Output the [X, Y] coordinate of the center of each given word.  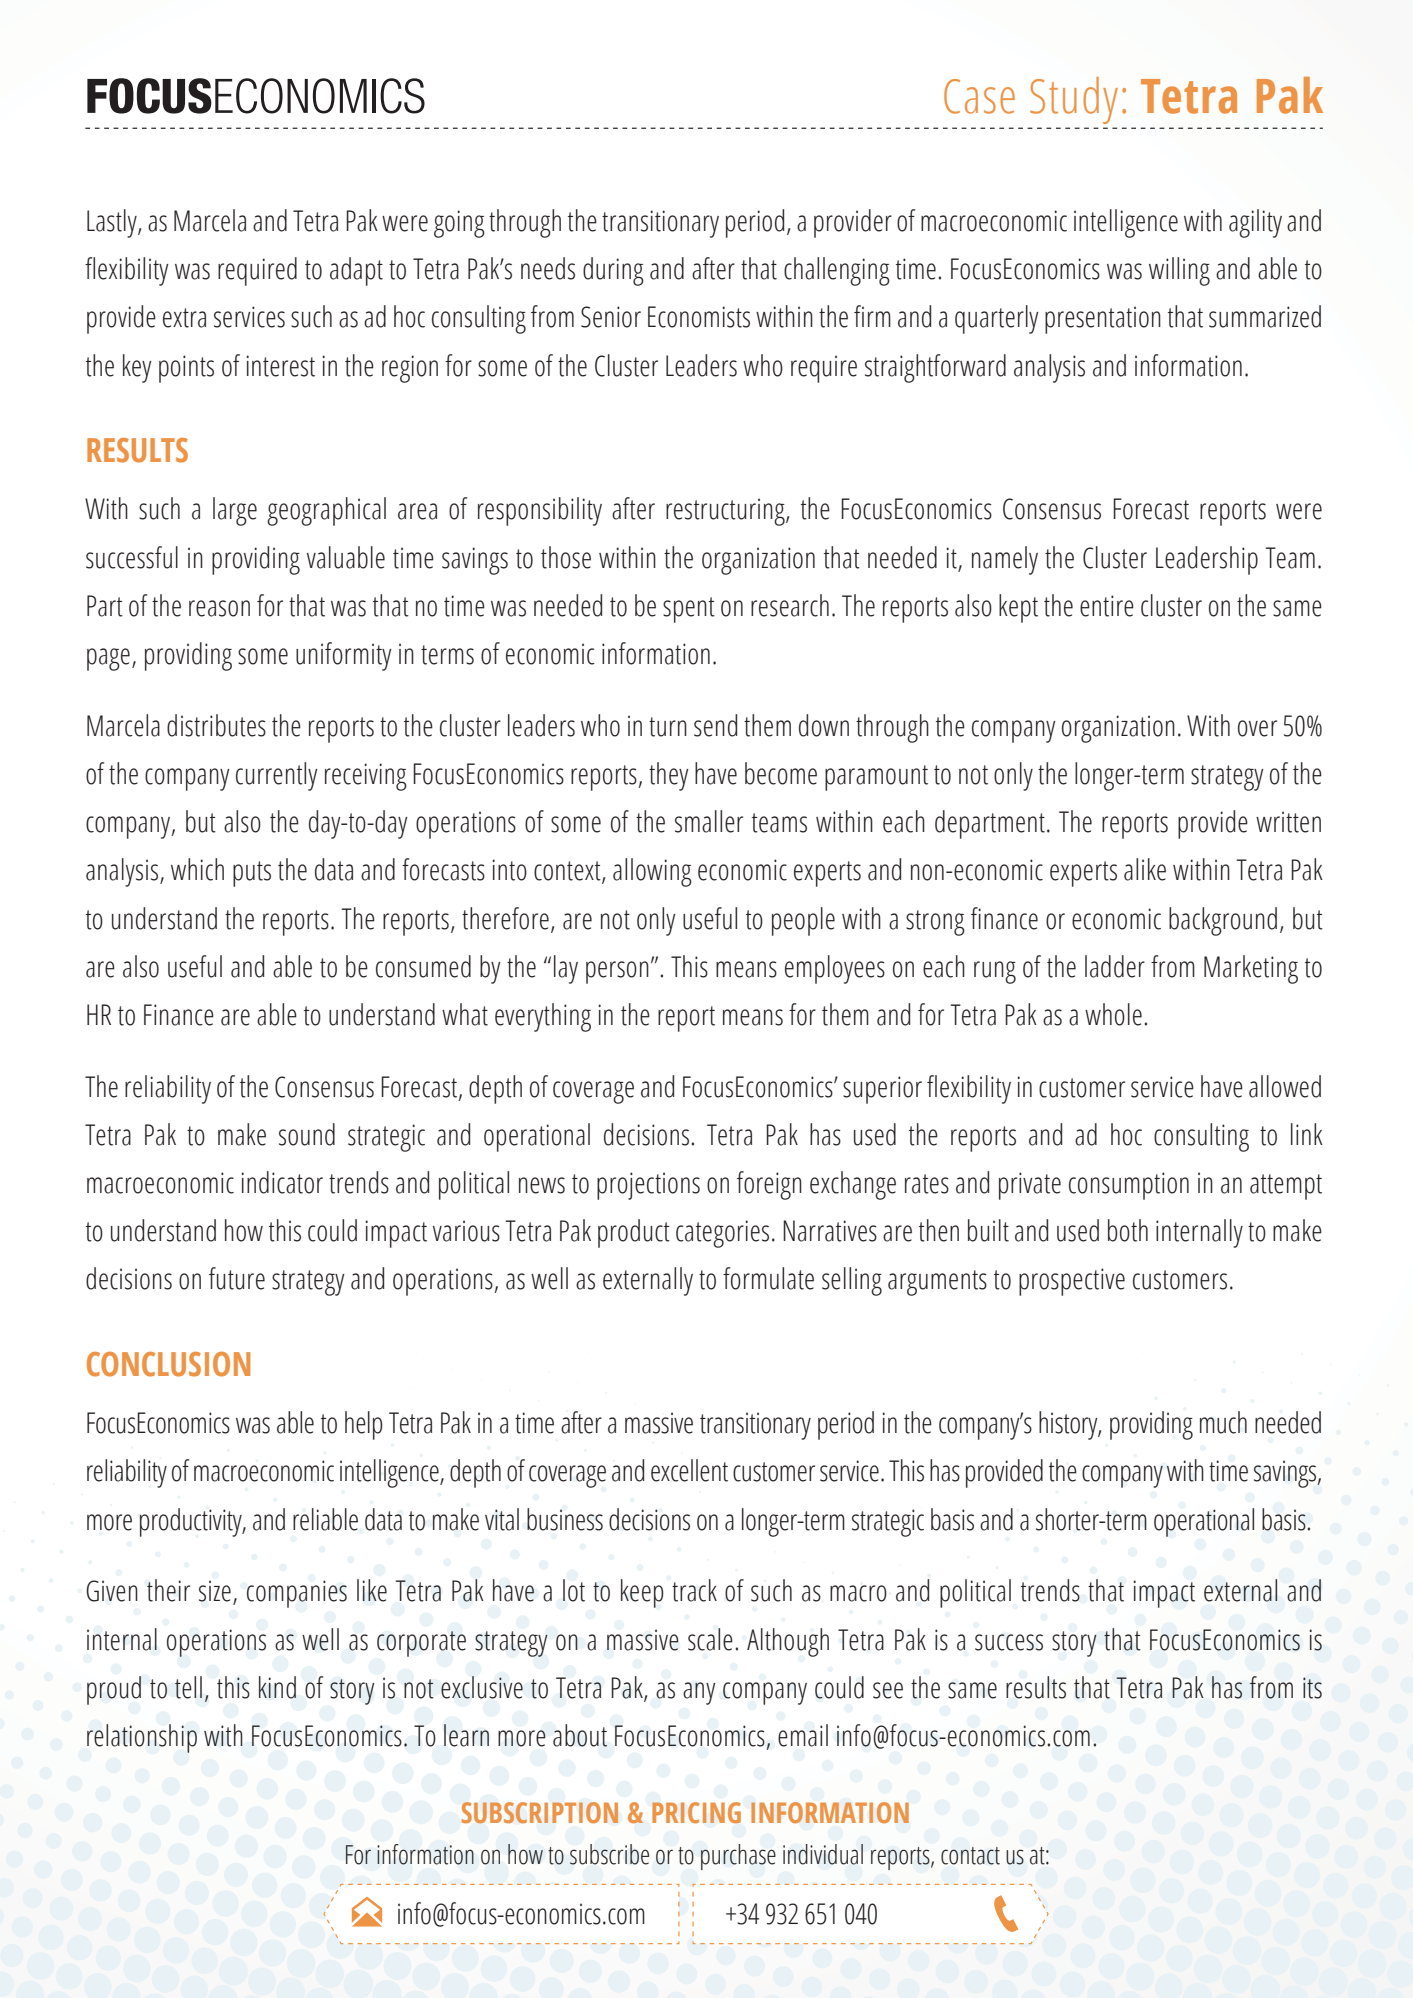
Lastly [113, 223]
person [617, 972]
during [613, 271]
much [1223, 1422]
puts [252, 874]
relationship [142, 1738]
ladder [1115, 966]
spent [689, 610]
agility [1255, 223]
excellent [689, 1470]
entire [1107, 606]
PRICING [696, 1812]
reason [219, 608]
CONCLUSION [168, 1364]
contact [970, 1856]
